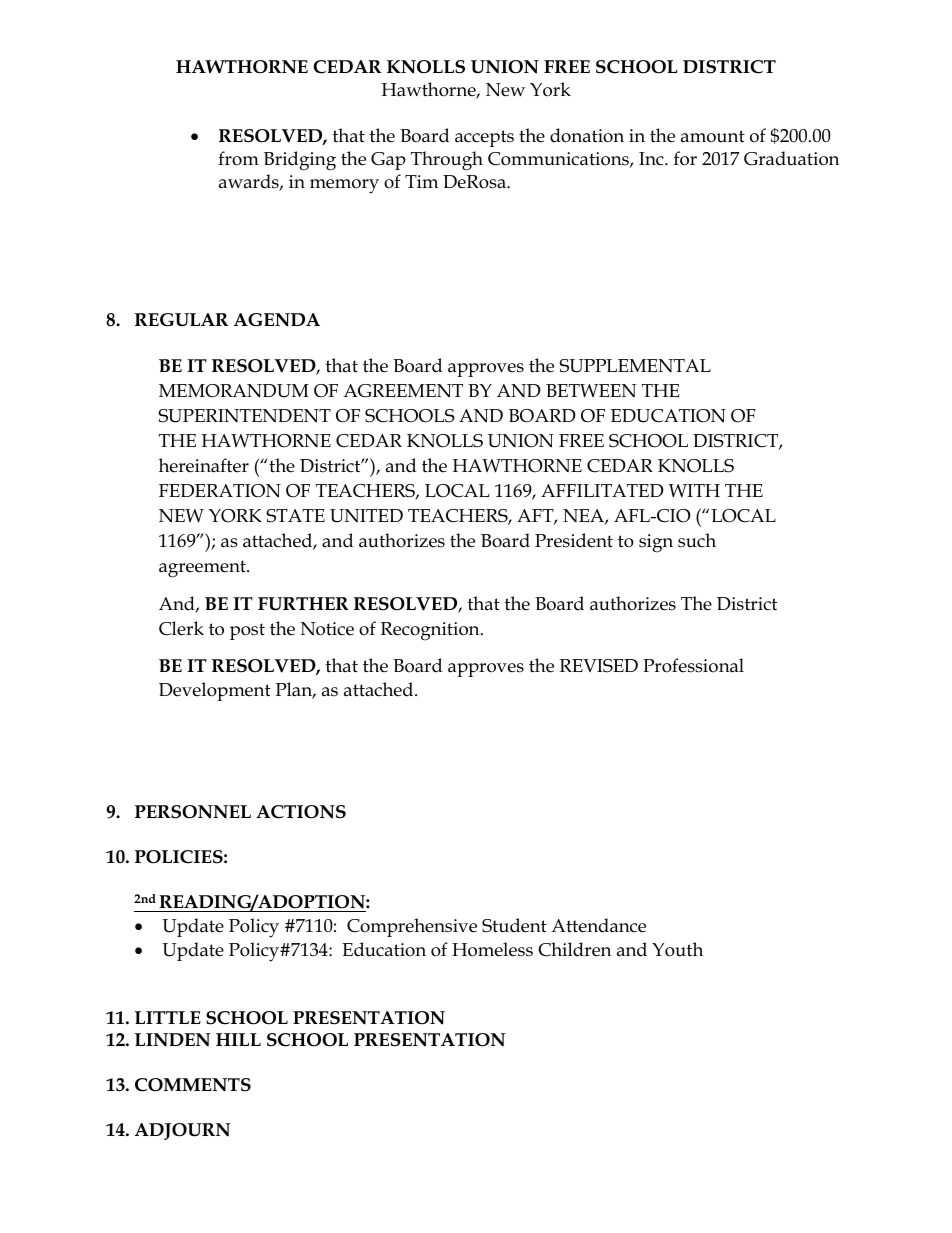  Describe the element at coordinates (431, 631) in the document. I see `Recognition` at that location.
